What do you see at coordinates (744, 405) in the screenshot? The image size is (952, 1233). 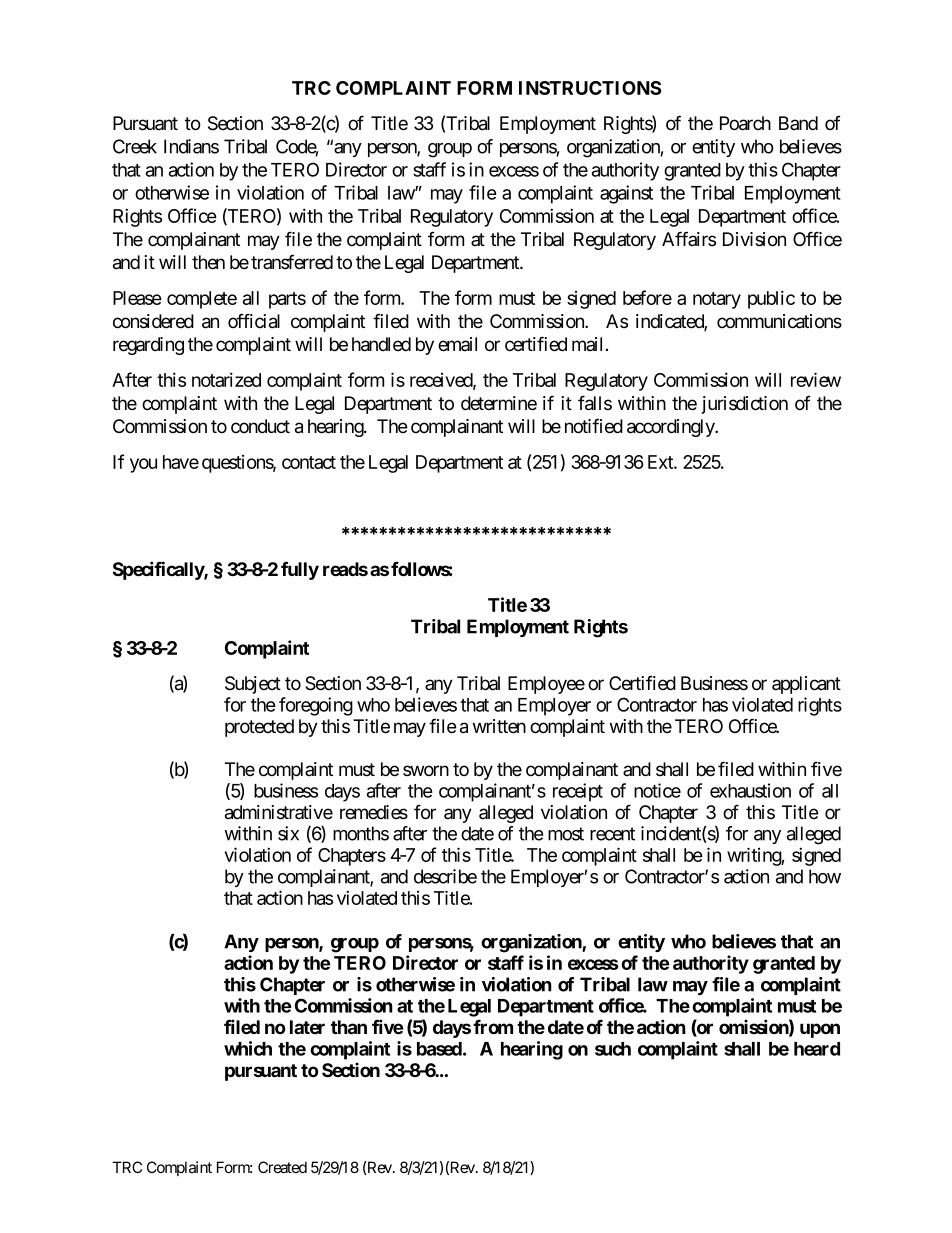 I see `jurisdiction` at bounding box center [744, 405].
